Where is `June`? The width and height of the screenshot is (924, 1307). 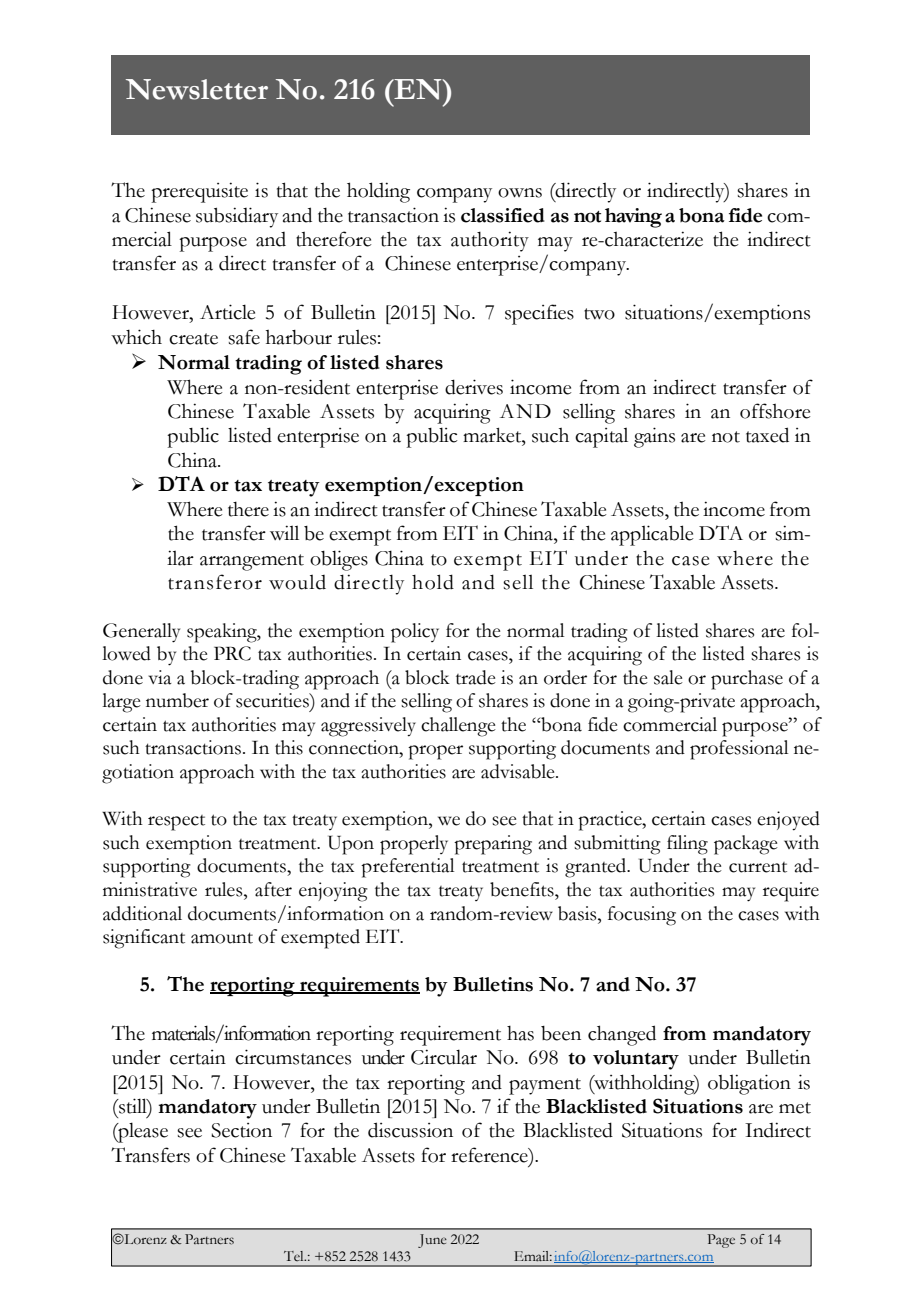
June is located at coordinates (432, 1241).
